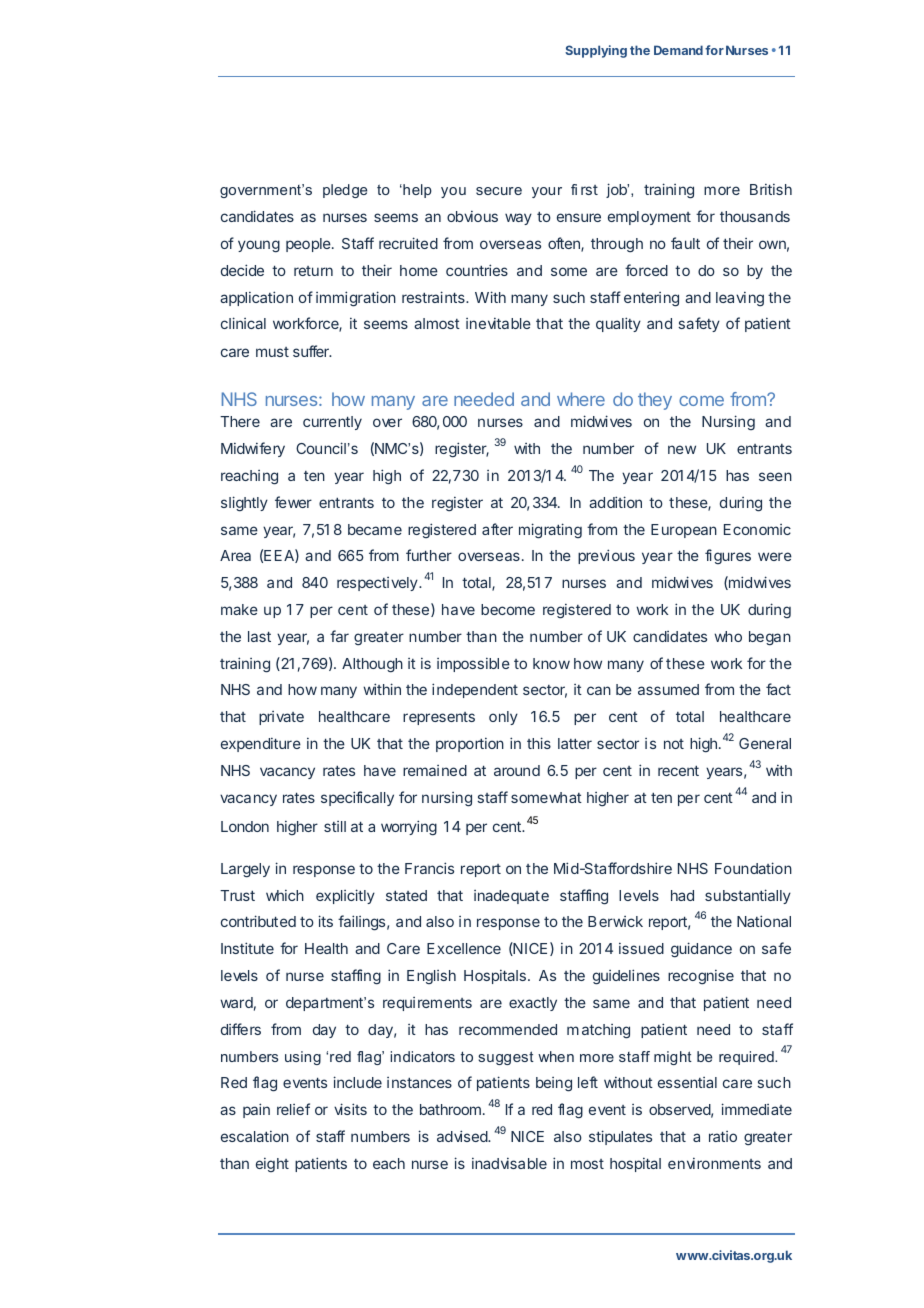 The width and height of the screenshot is (924, 1308). What do you see at coordinates (678, 50) in the screenshot?
I see `Demand` at bounding box center [678, 50].
